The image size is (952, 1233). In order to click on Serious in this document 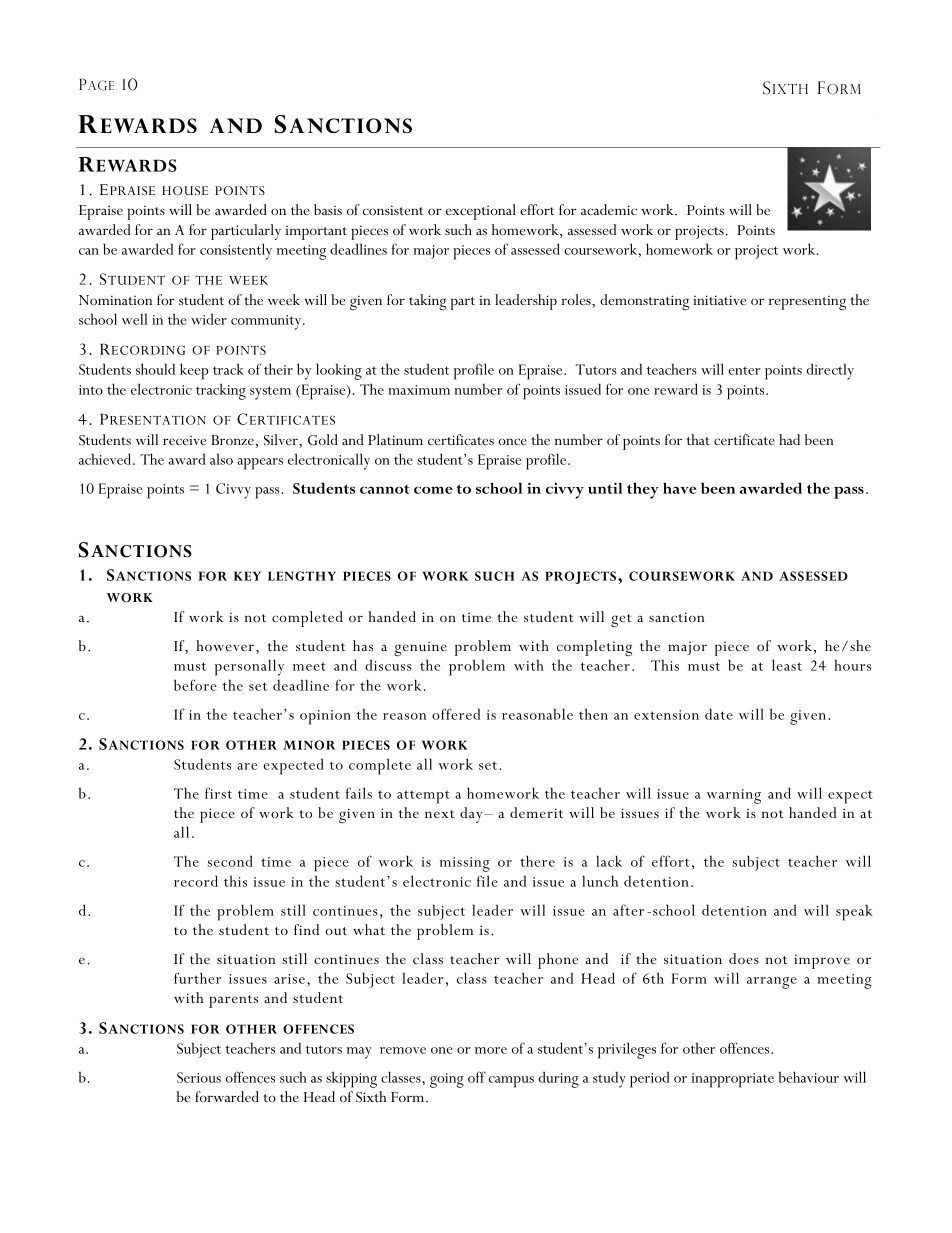, I will do `click(199, 1077)`.
